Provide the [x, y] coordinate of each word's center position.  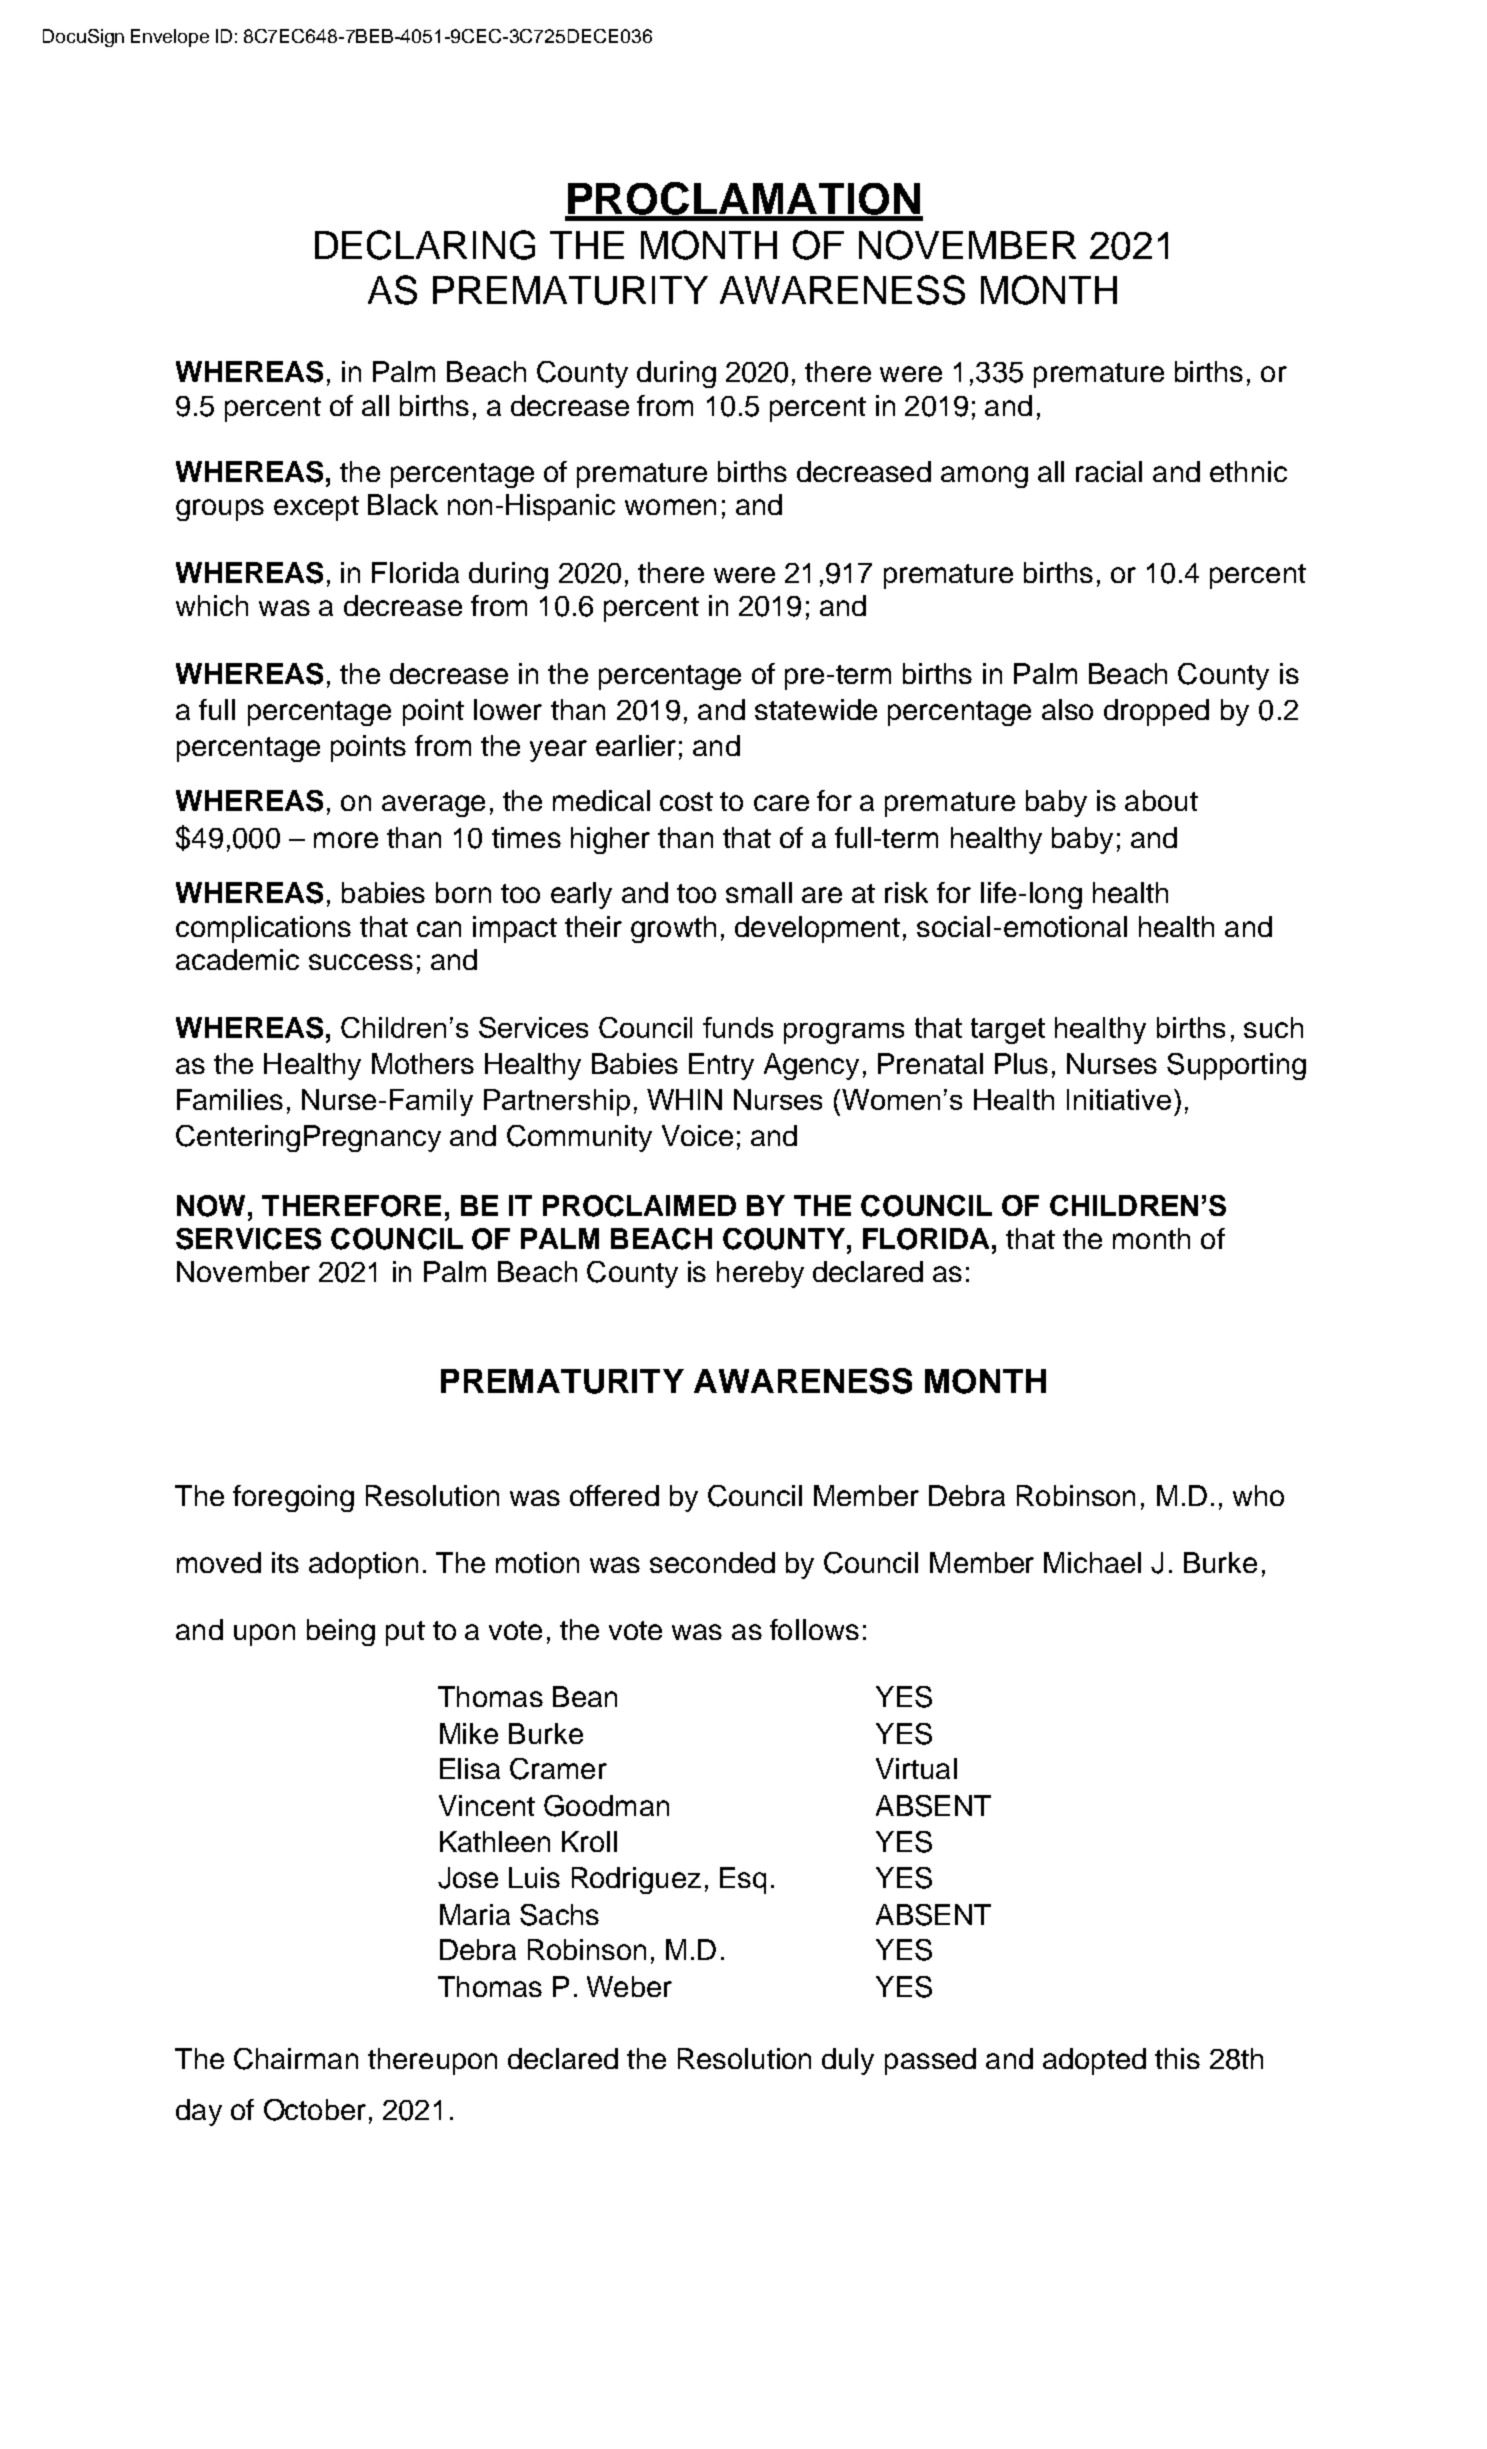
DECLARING [425, 245]
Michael [1092, 1562]
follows [814, 1629]
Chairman [296, 2059]
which [212, 605]
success [361, 962]
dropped [1156, 712]
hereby [760, 1274]
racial [1109, 471]
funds [738, 1027]
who [1258, 1495]
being [341, 1632]
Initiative [1119, 1099]
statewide [816, 709]
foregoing [293, 1498]
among [984, 477]
